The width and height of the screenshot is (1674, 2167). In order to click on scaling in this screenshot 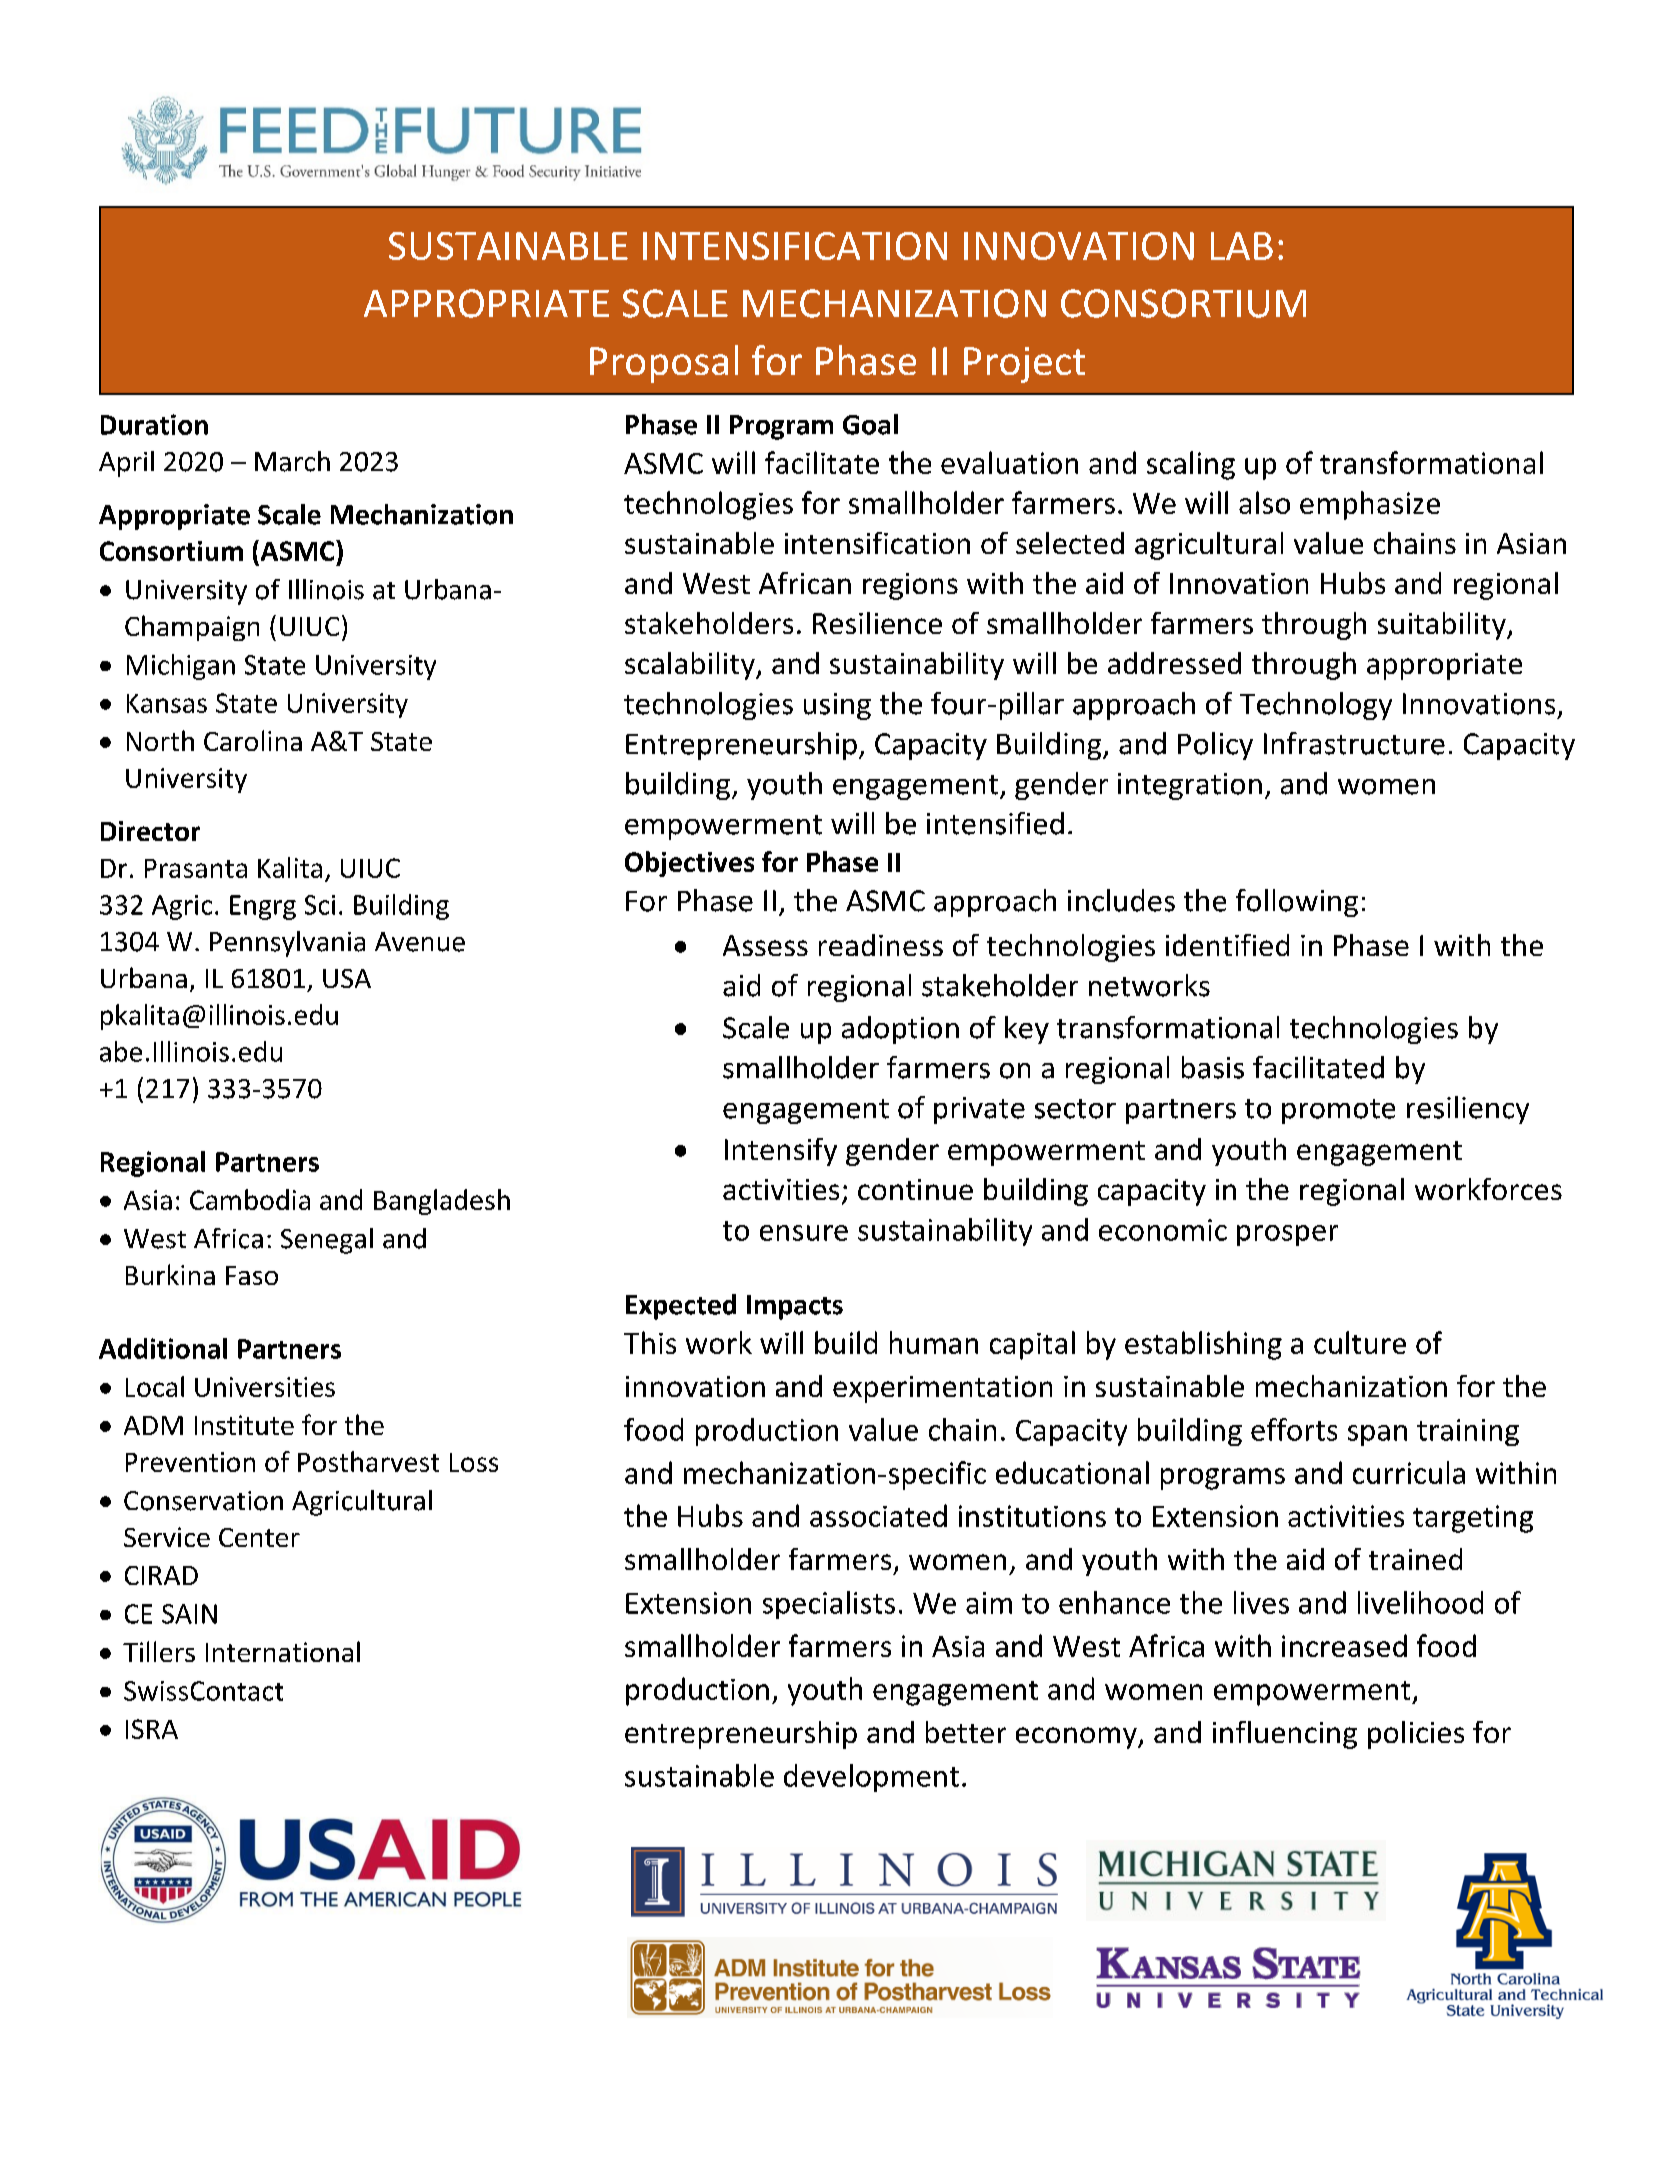, I will do `click(1191, 465)`.
